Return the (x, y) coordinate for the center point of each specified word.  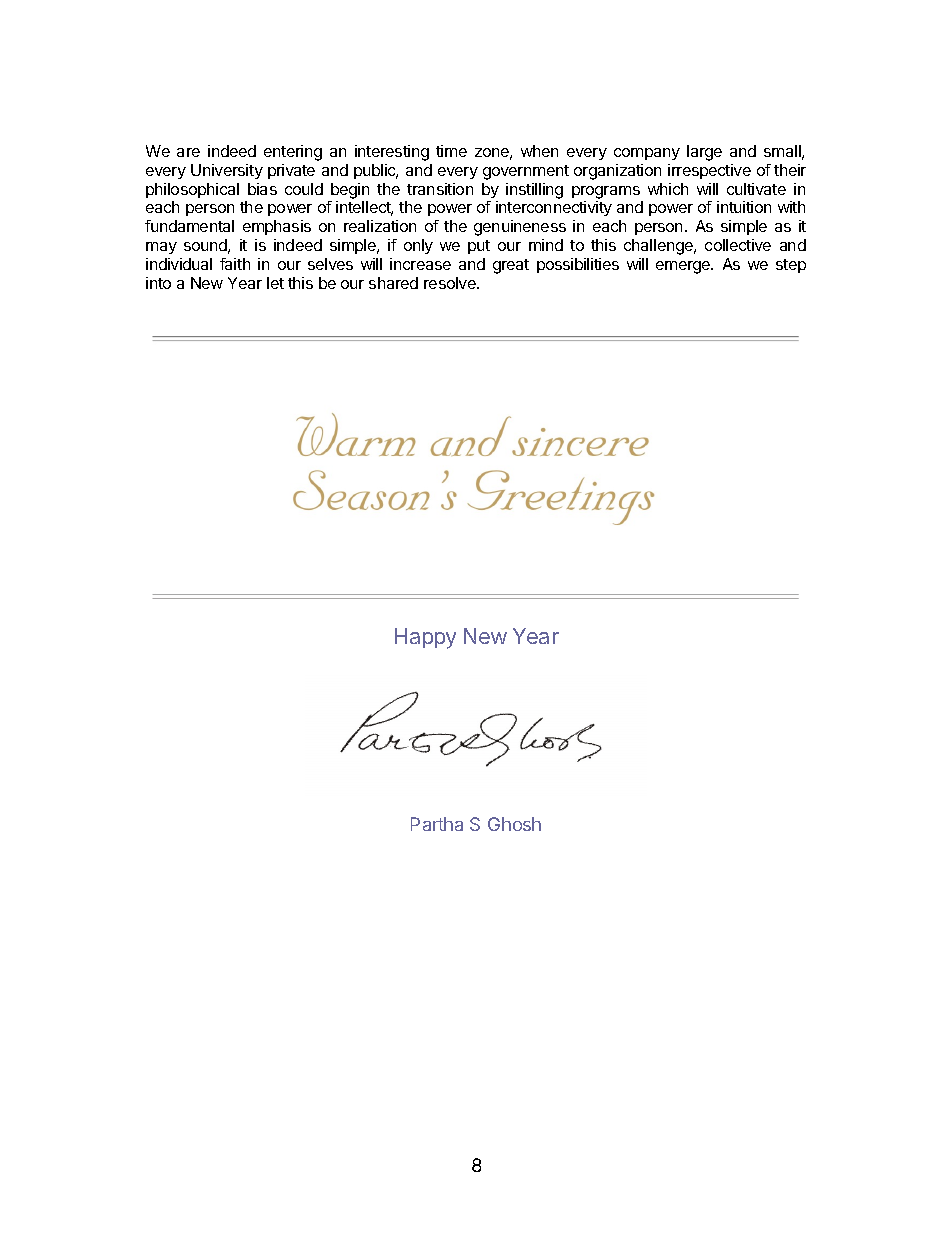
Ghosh (514, 824)
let (275, 283)
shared (393, 283)
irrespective (709, 171)
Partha (437, 824)
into (158, 283)
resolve (451, 283)
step (791, 266)
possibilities (578, 265)
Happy (425, 638)
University (227, 171)
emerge (684, 267)
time (451, 151)
